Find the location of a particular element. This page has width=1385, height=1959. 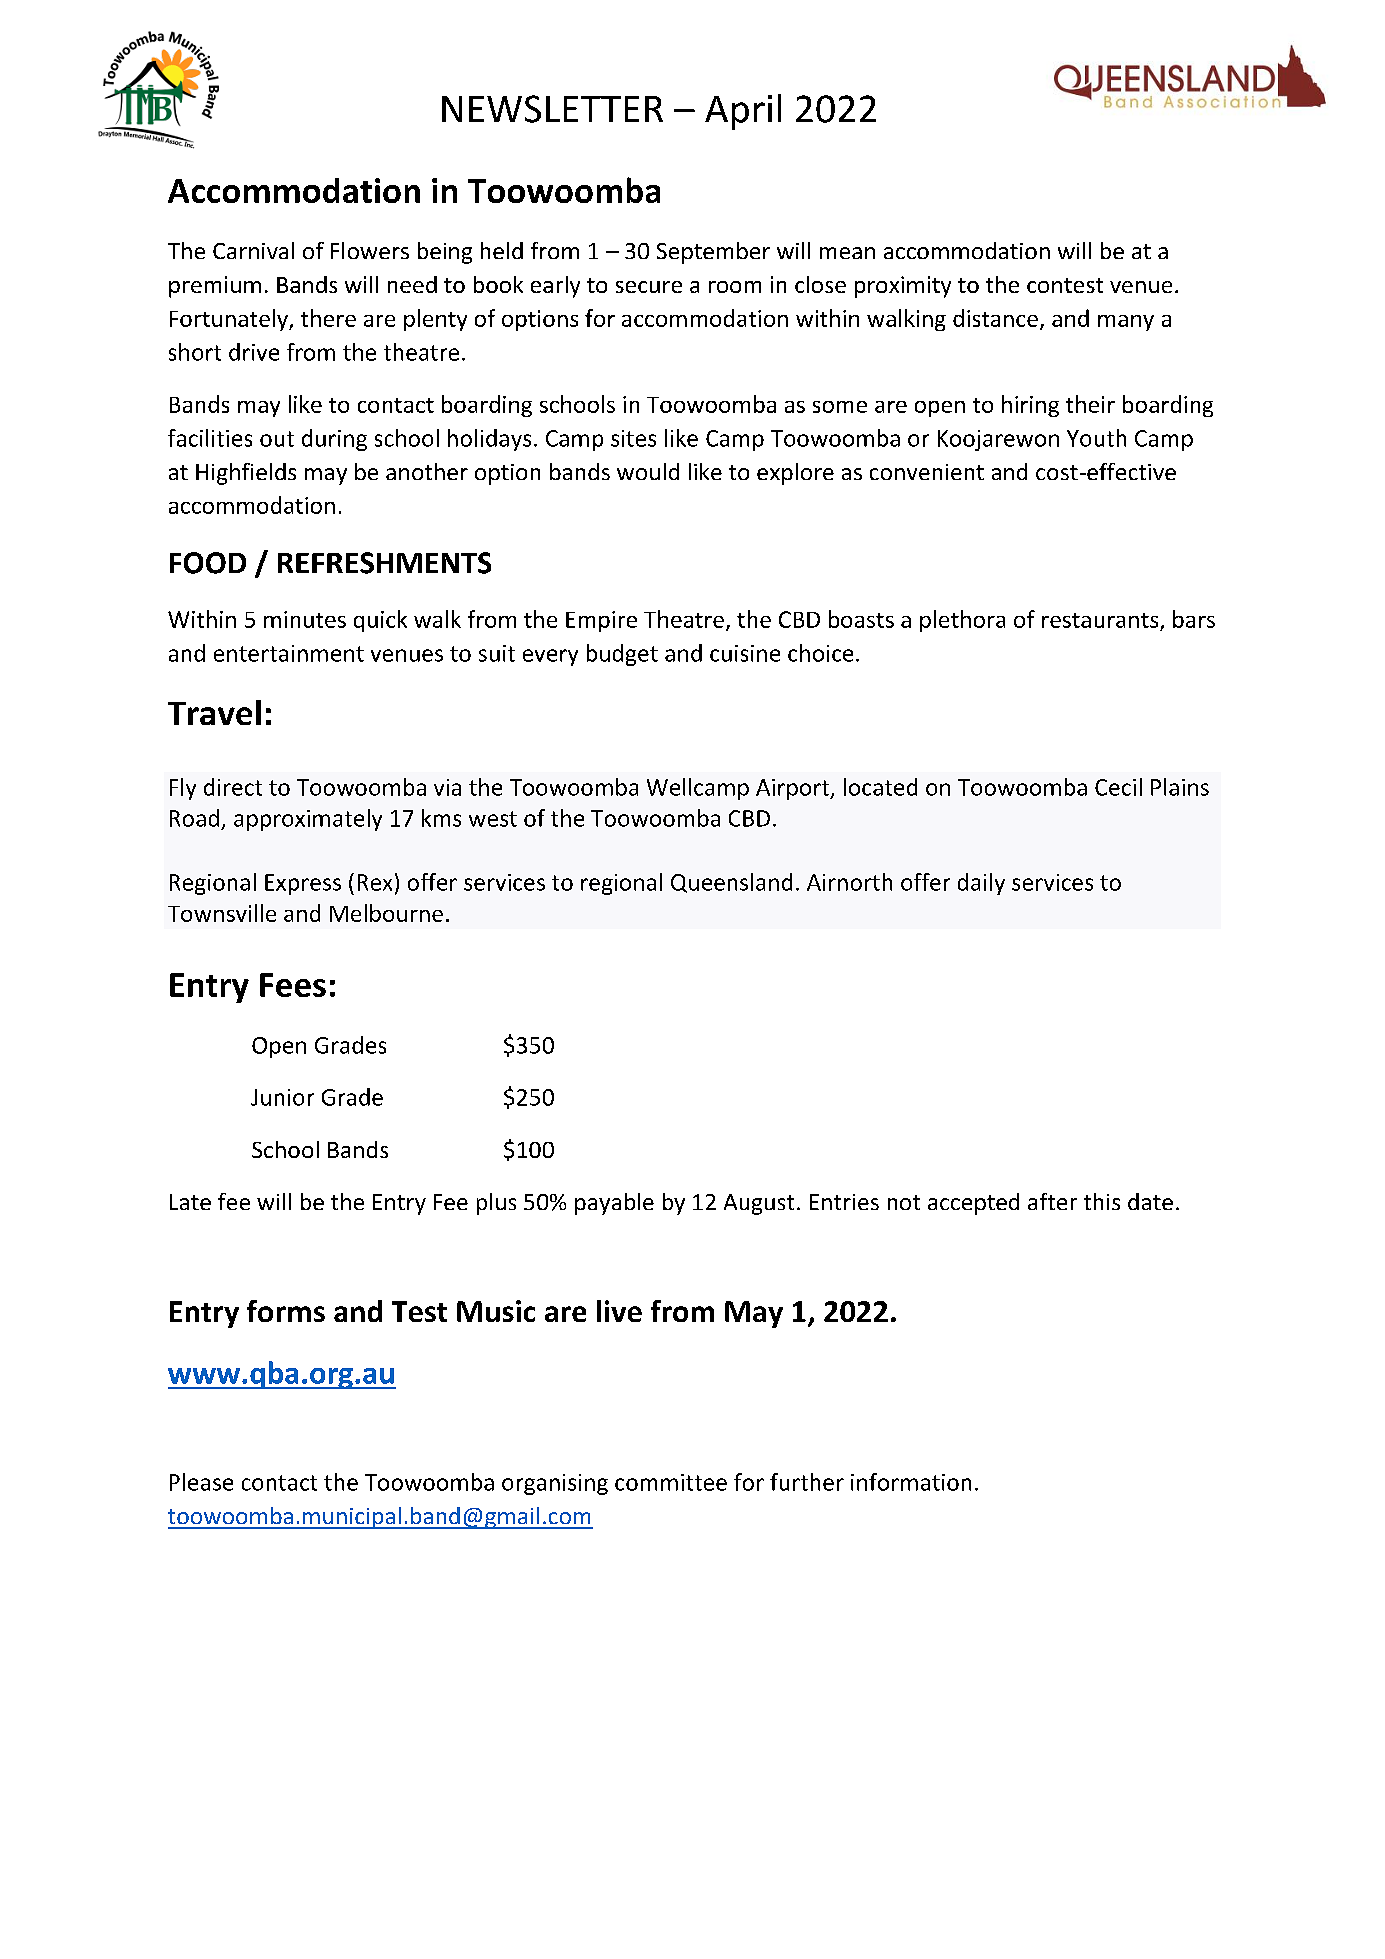

during is located at coordinates (334, 440).
